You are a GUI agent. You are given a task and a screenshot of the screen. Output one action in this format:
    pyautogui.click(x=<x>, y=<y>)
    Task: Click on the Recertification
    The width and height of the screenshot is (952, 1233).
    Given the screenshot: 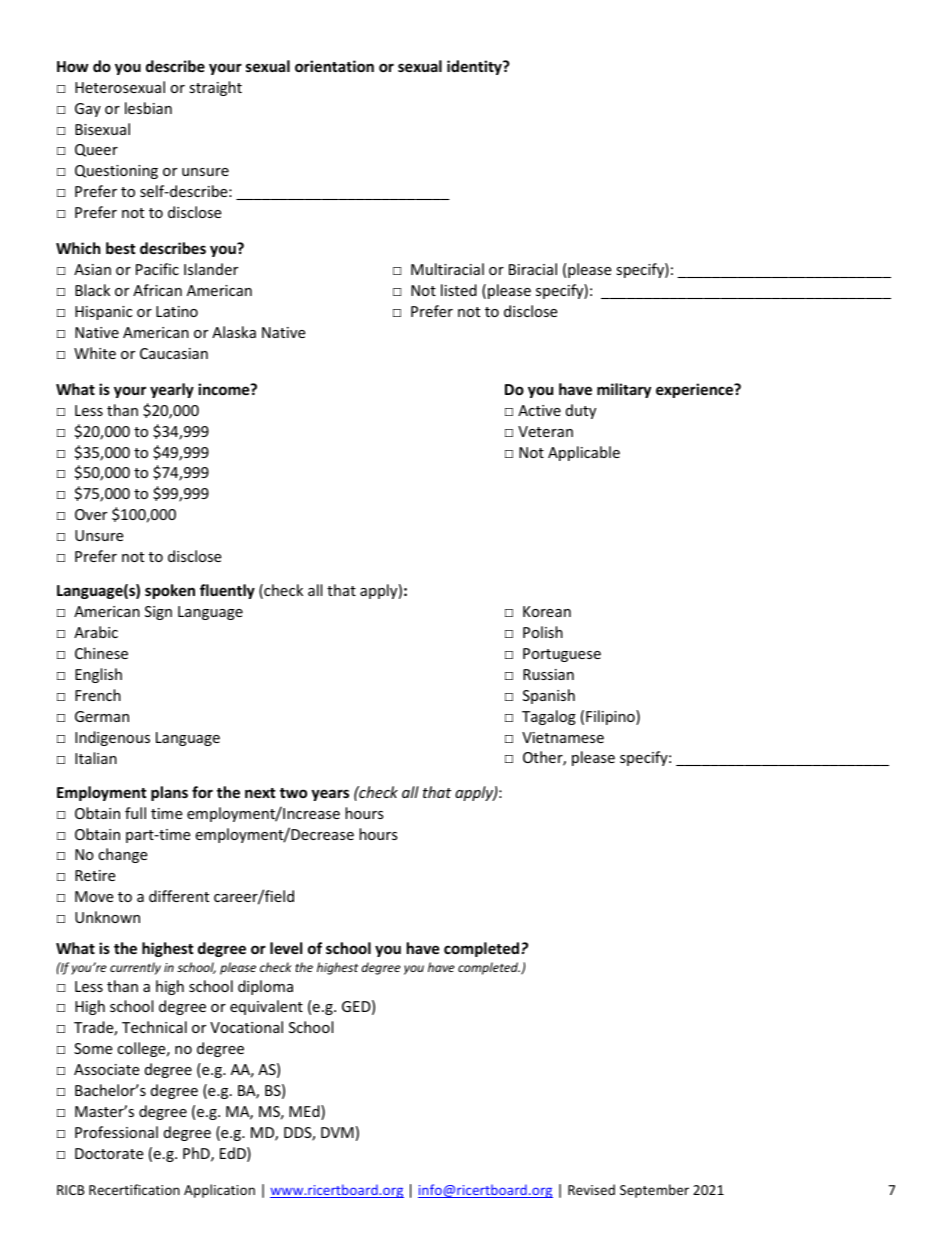 What is the action you would take?
    pyautogui.click(x=134, y=1189)
